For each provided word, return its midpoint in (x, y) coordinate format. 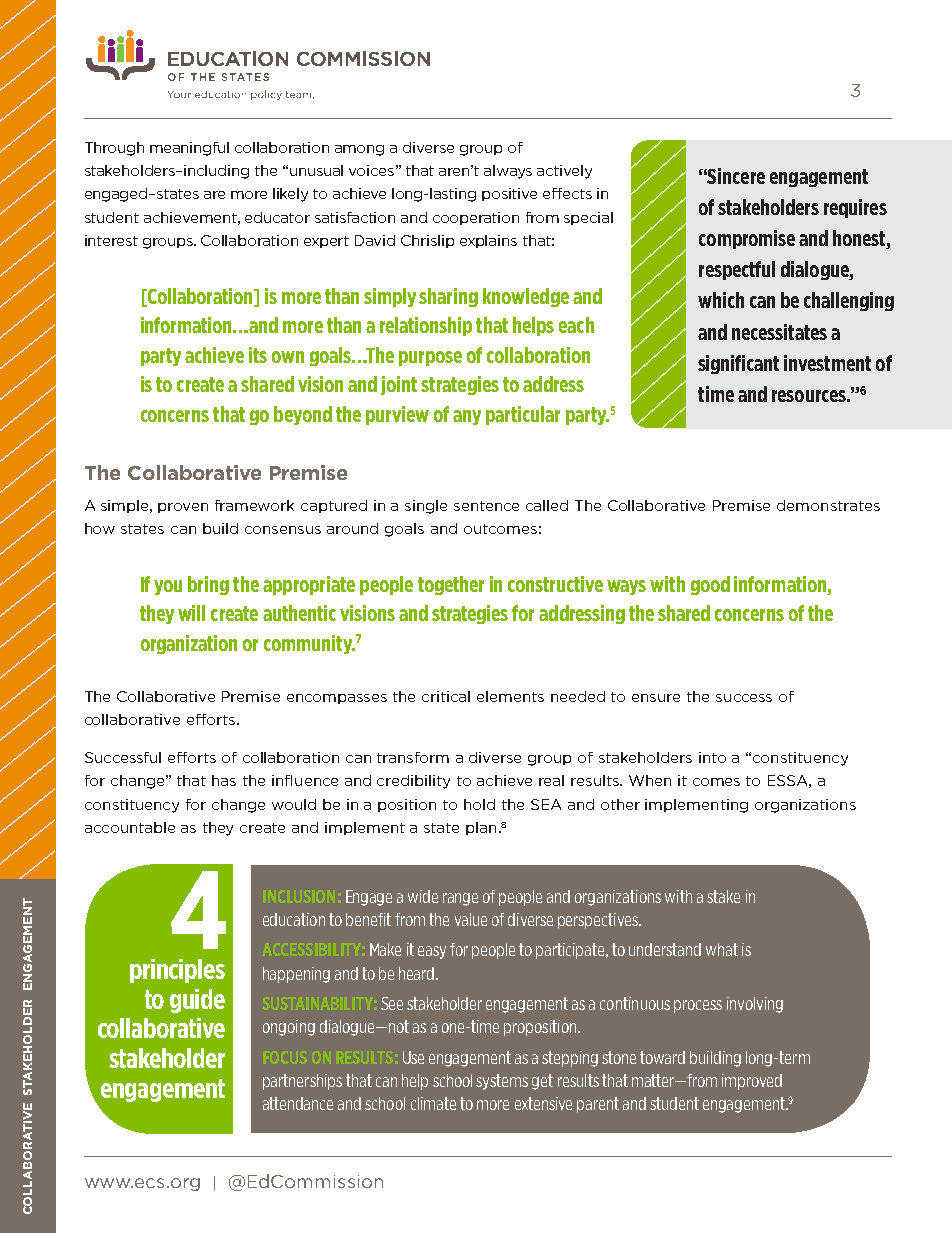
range (460, 899)
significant (738, 364)
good (710, 585)
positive (509, 194)
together (451, 585)
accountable (130, 827)
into (712, 757)
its (258, 355)
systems (502, 1082)
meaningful (189, 149)
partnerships (302, 1082)
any (467, 417)
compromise (747, 239)
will (191, 613)
